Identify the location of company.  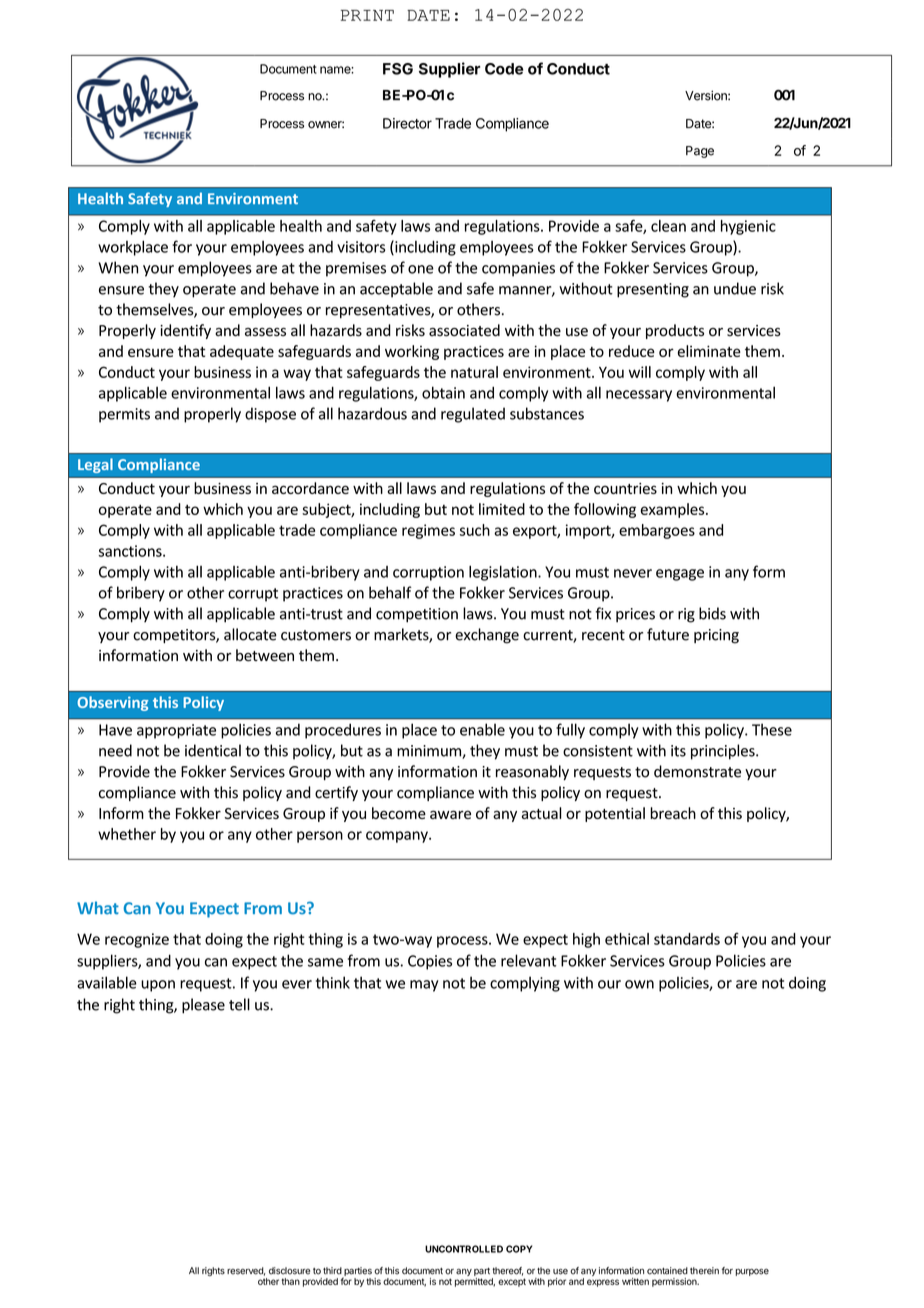
(398, 837).
